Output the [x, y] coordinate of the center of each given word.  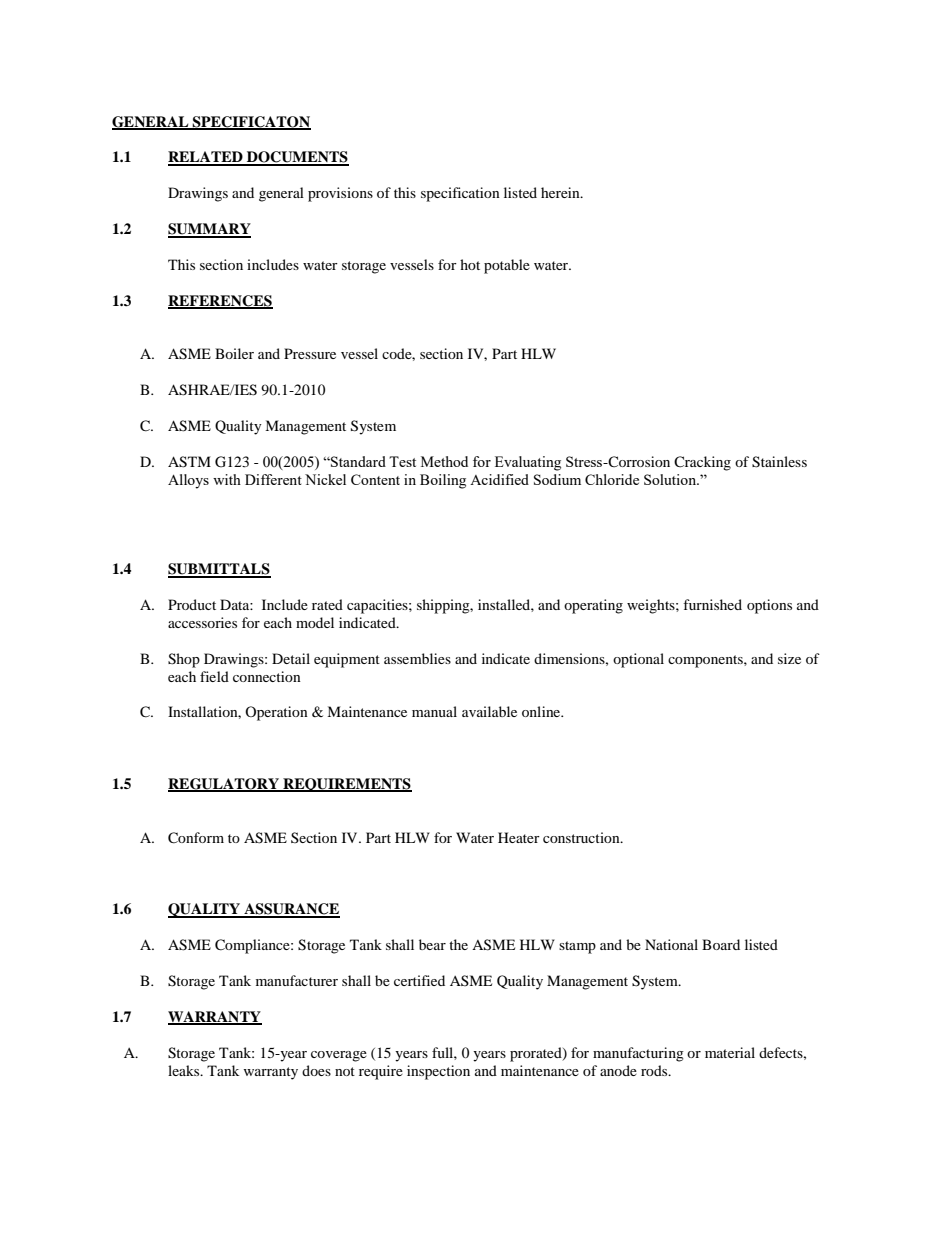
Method [444, 461]
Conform [196, 838]
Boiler [234, 353]
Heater [519, 837]
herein [561, 192]
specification [460, 194]
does [316, 1070]
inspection [438, 1072]
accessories [202, 622]
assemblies [417, 658]
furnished [712, 604]
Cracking [702, 463]
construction [582, 837]
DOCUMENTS [297, 158]
